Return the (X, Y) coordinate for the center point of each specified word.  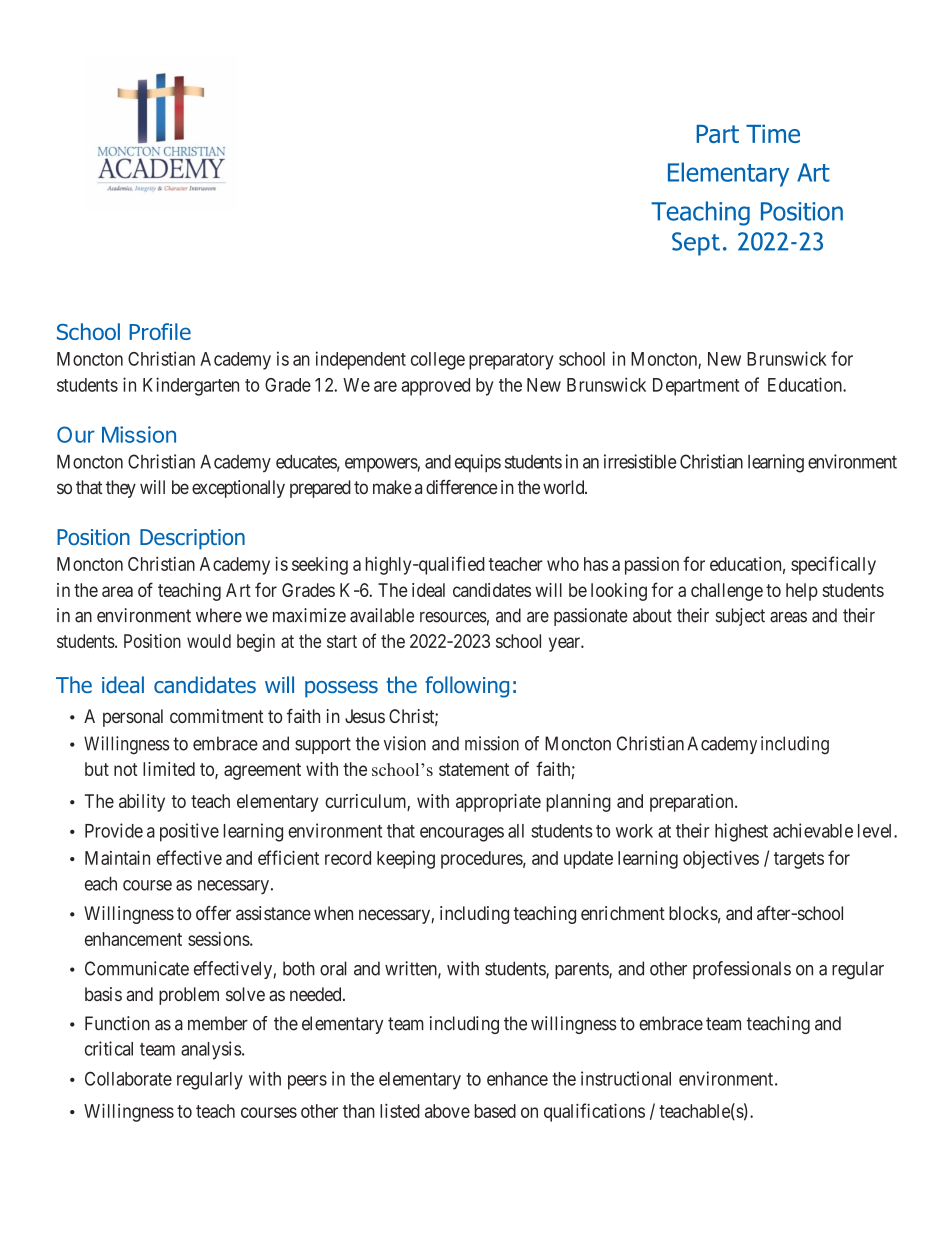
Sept (696, 244)
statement (474, 769)
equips (478, 463)
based (495, 1111)
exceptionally (238, 489)
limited (169, 769)
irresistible (640, 461)
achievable (813, 830)
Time (773, 133)
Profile (160, 331)
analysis (211, 1050)
